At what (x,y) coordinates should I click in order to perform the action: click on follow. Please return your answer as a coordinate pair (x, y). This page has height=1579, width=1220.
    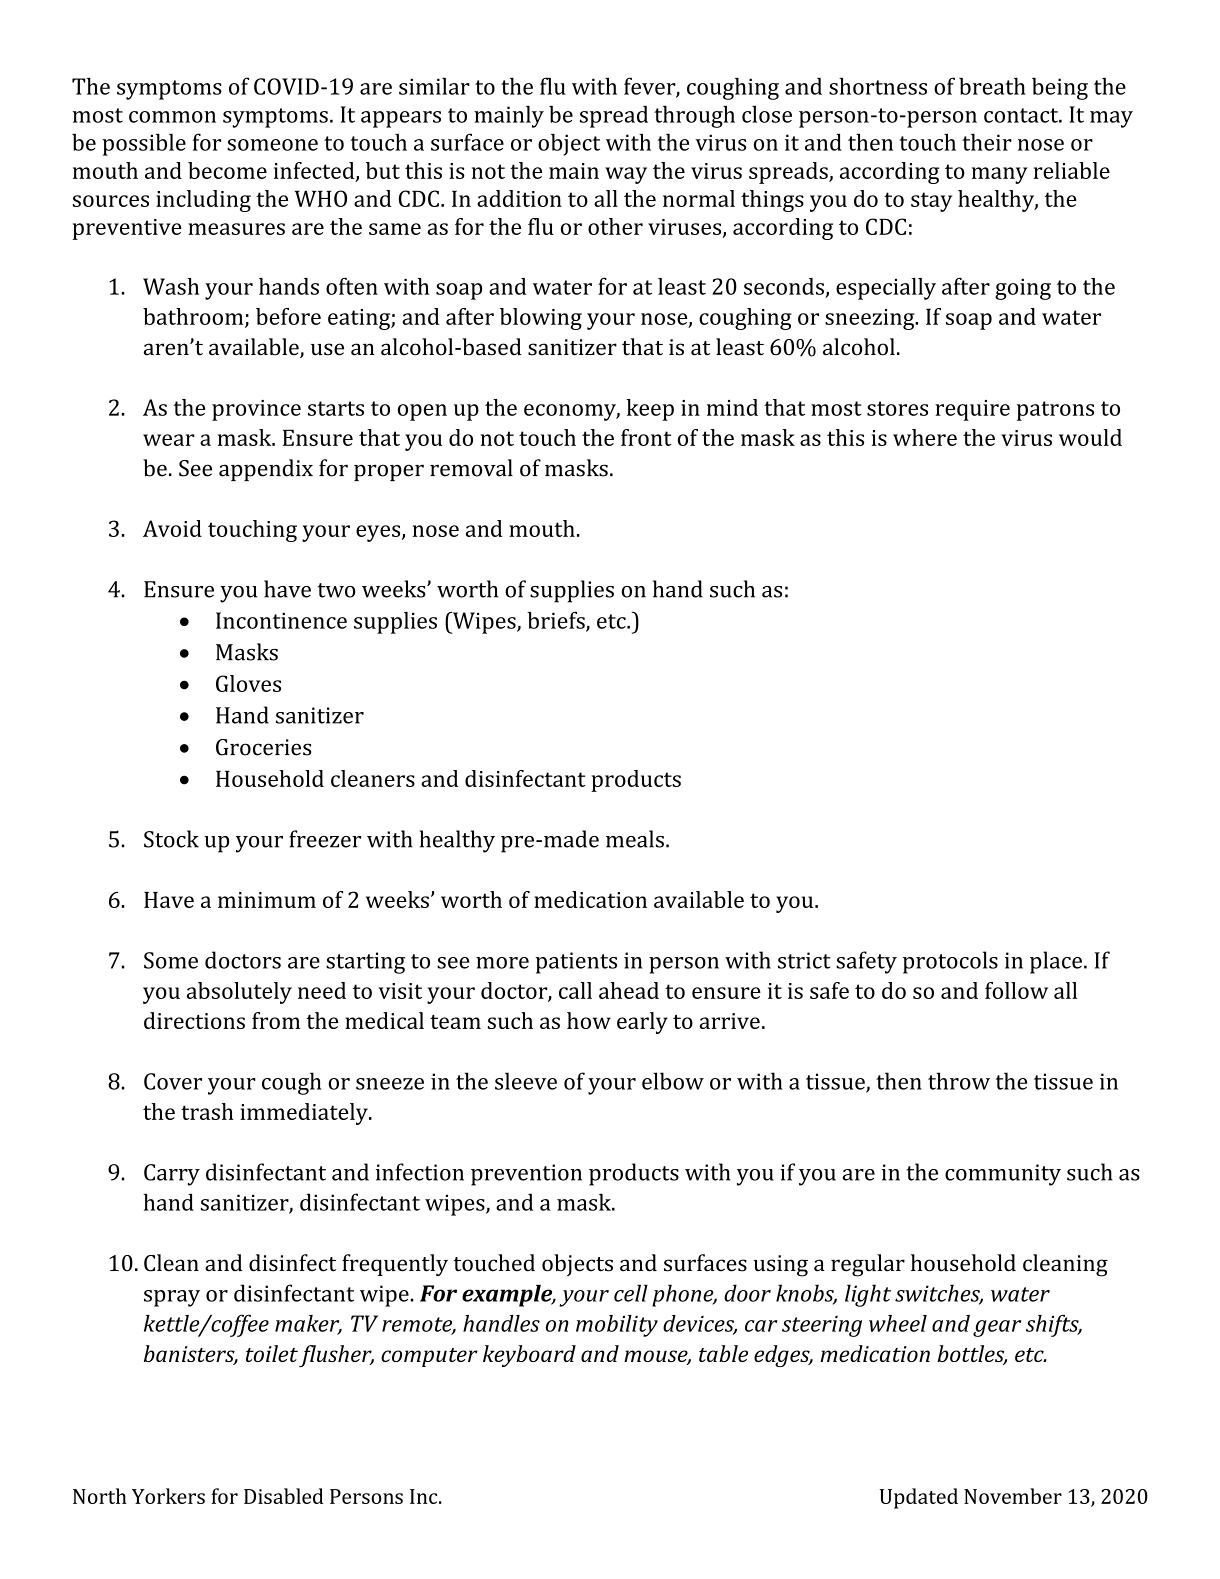
    Looking at the image, I should click on (1016, 990).
